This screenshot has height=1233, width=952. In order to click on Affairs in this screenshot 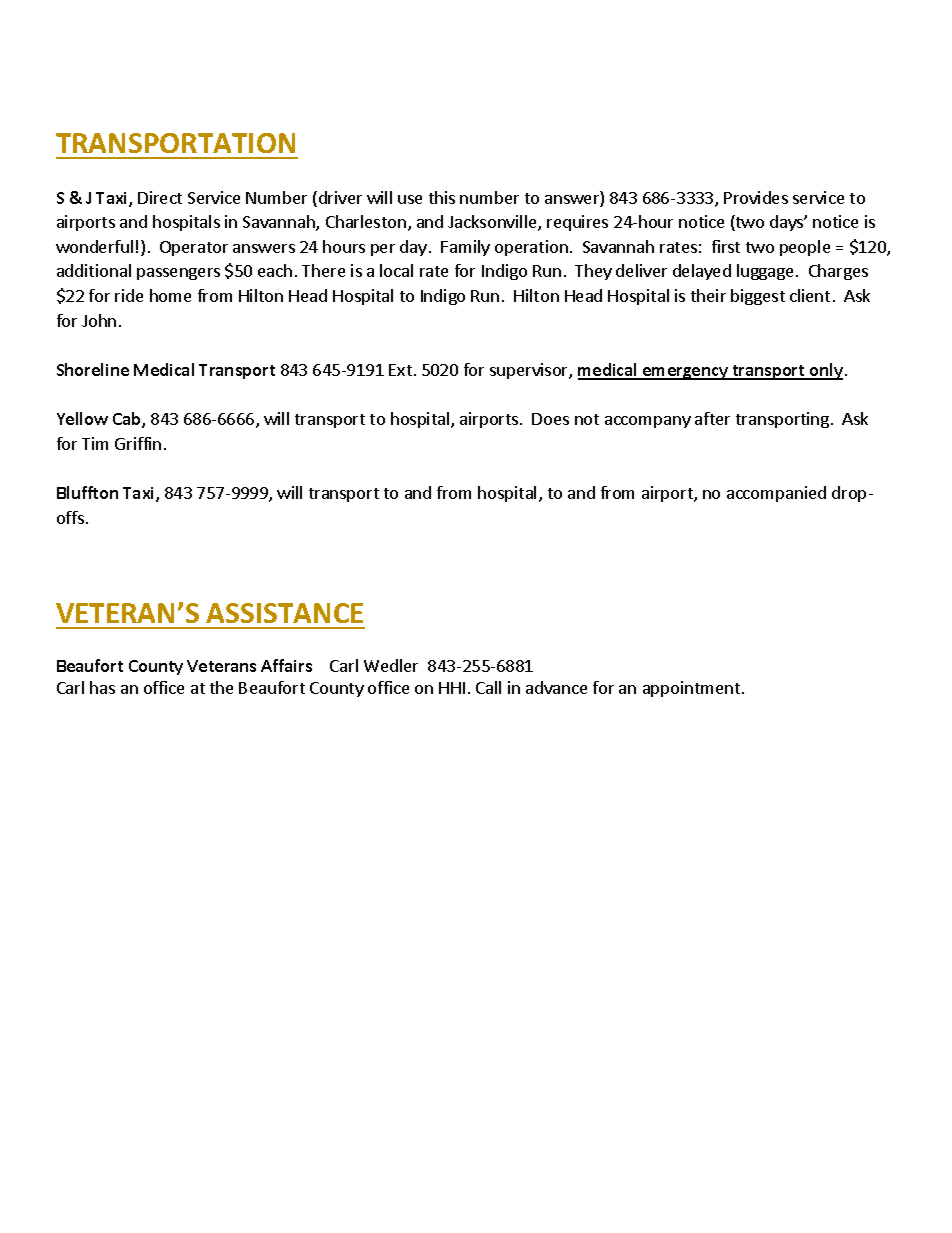, I will do `click(286, 665)`.
